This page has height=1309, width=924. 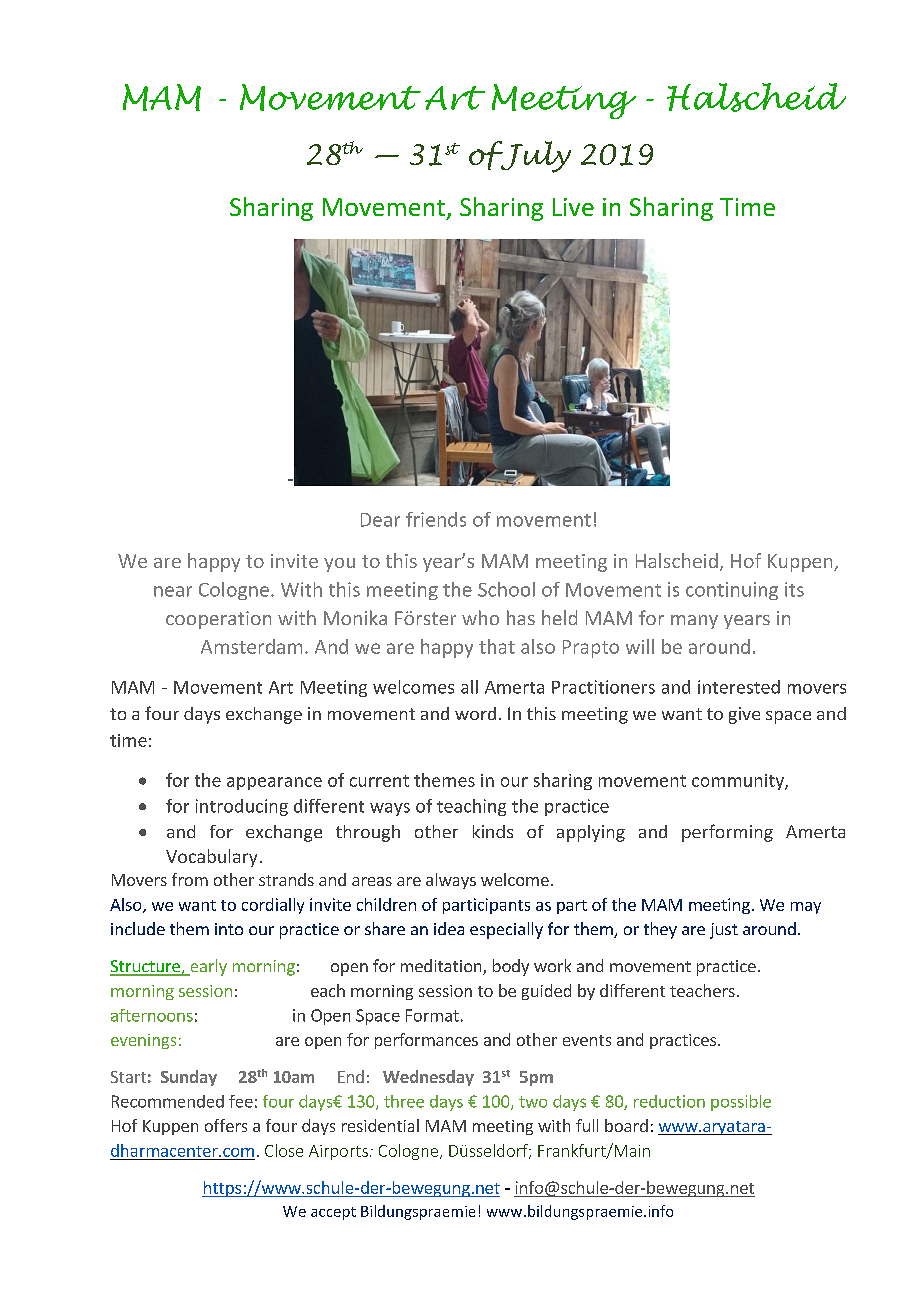 What do you see at coordinates (251, 646) in the page?
I see `Amsterdam` at bounding box center [251, 646].
